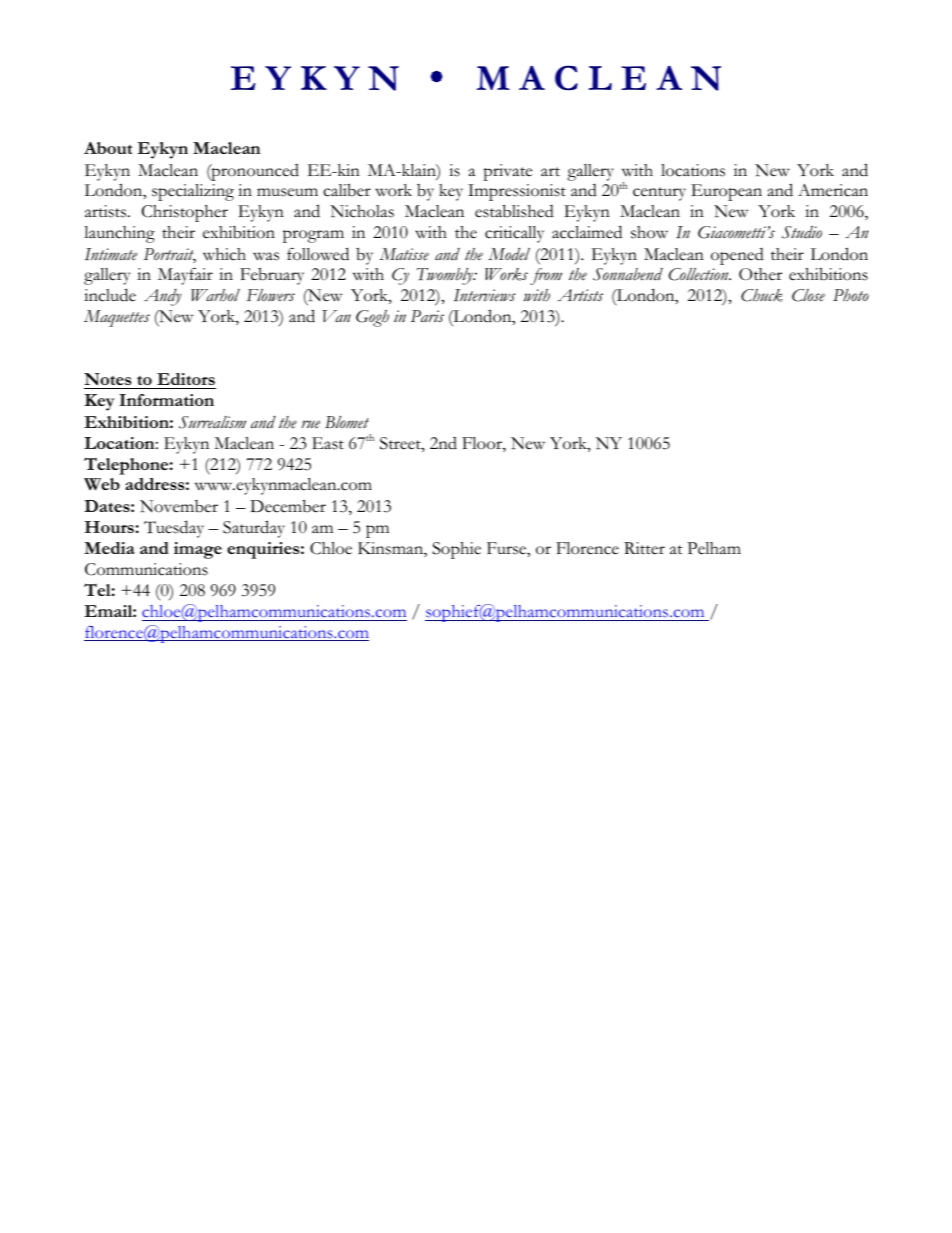 The image size is (952, 1233). I want to click on Tuesday, so click(174, 529).
